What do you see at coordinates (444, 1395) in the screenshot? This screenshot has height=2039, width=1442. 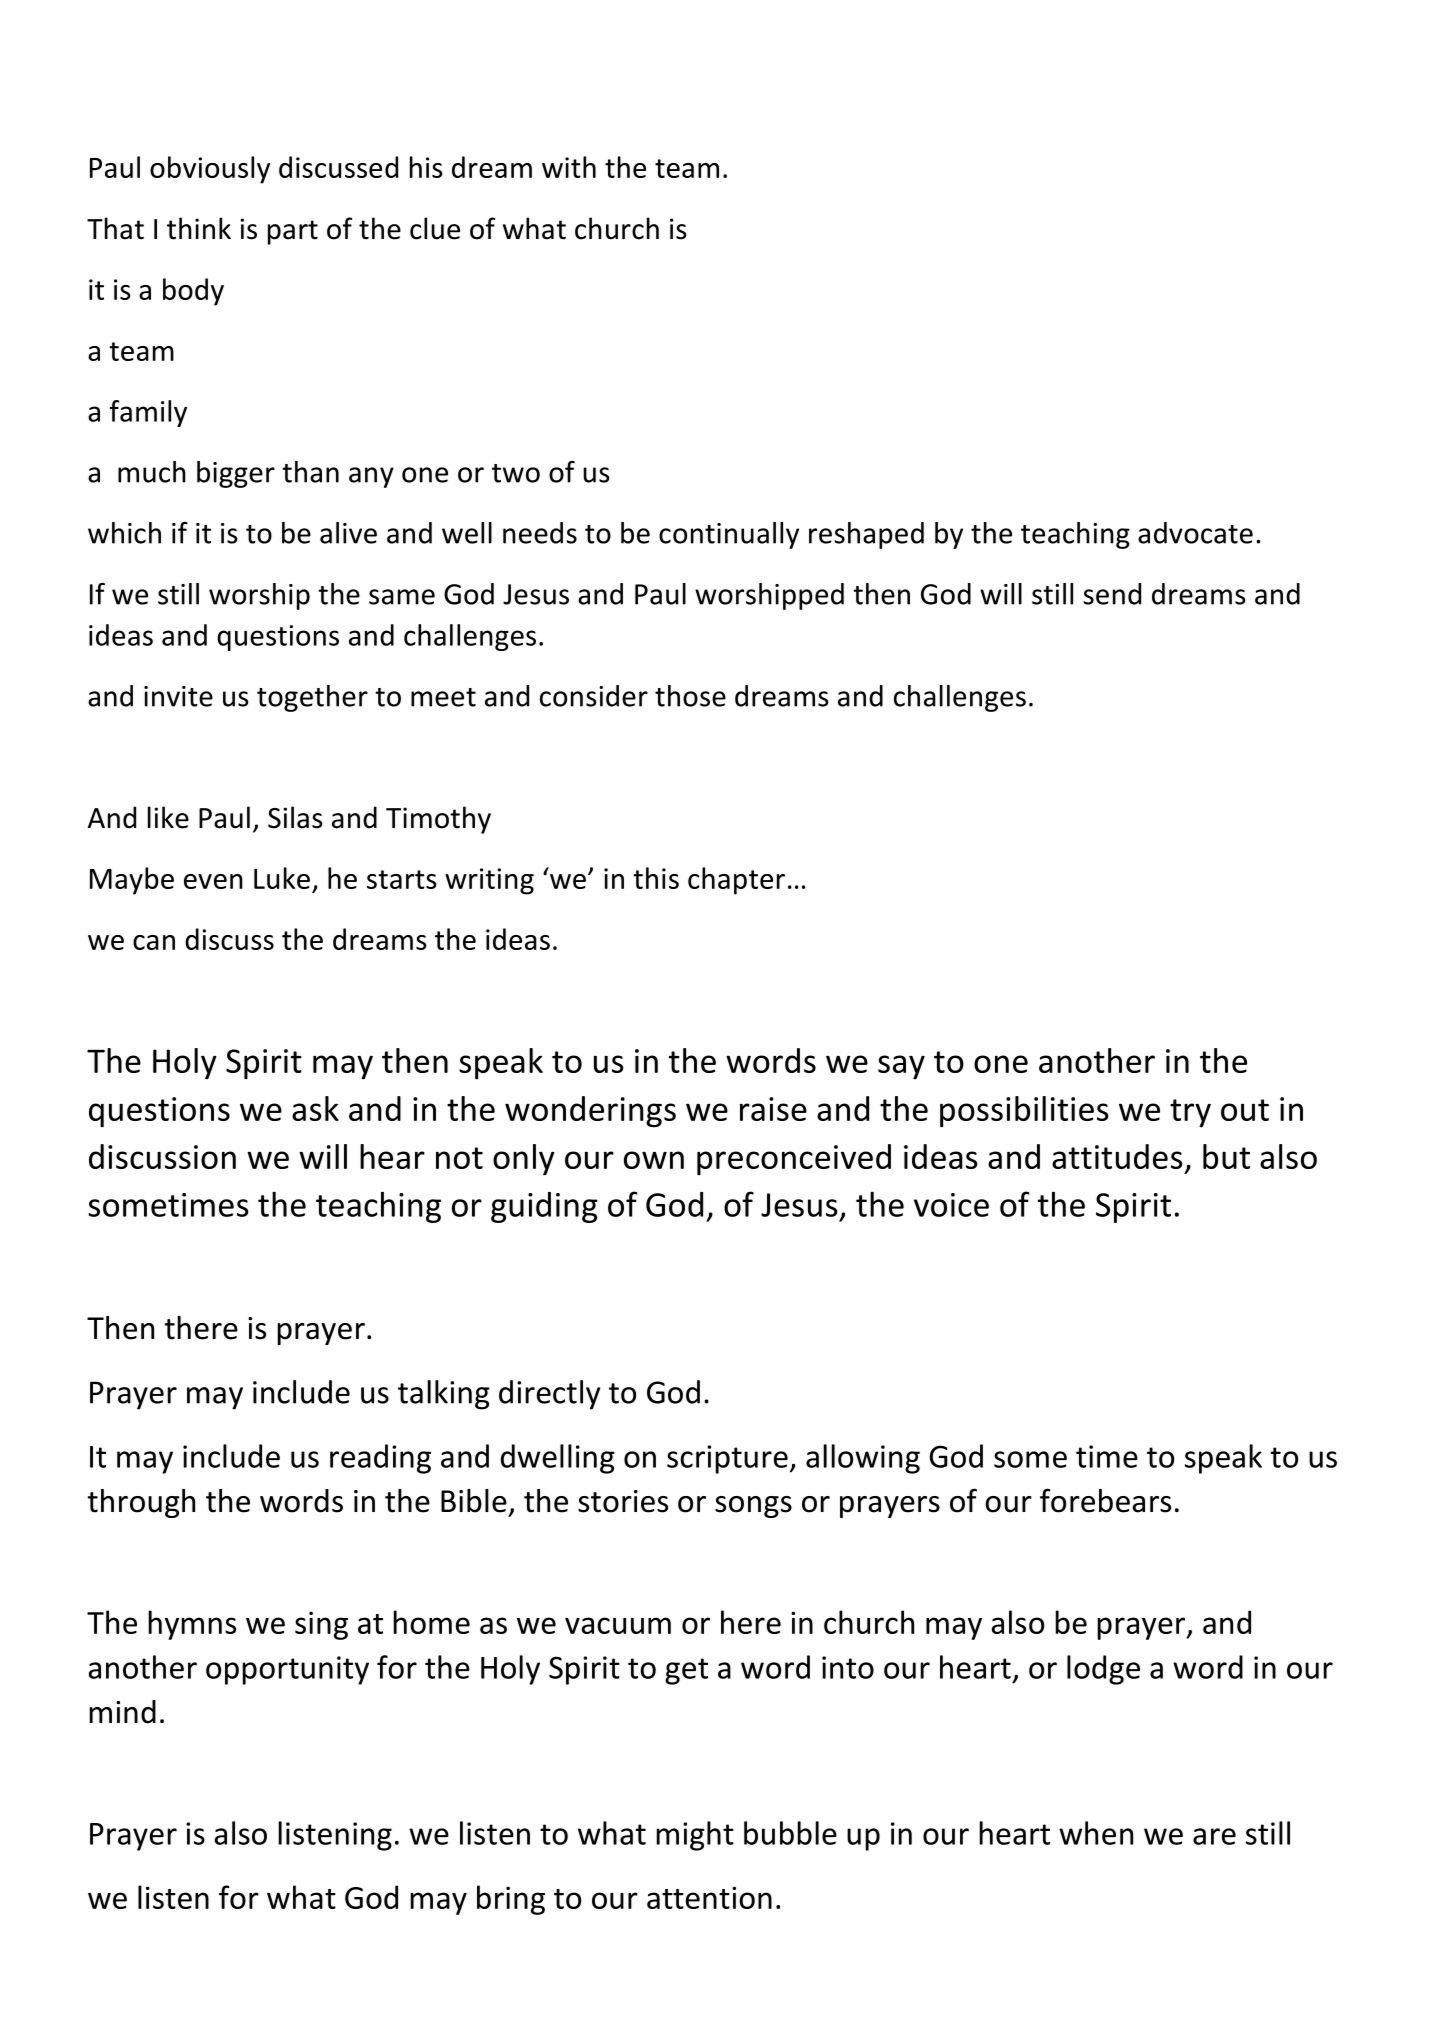 I see `talking` at bounding box center [444, 1395].
